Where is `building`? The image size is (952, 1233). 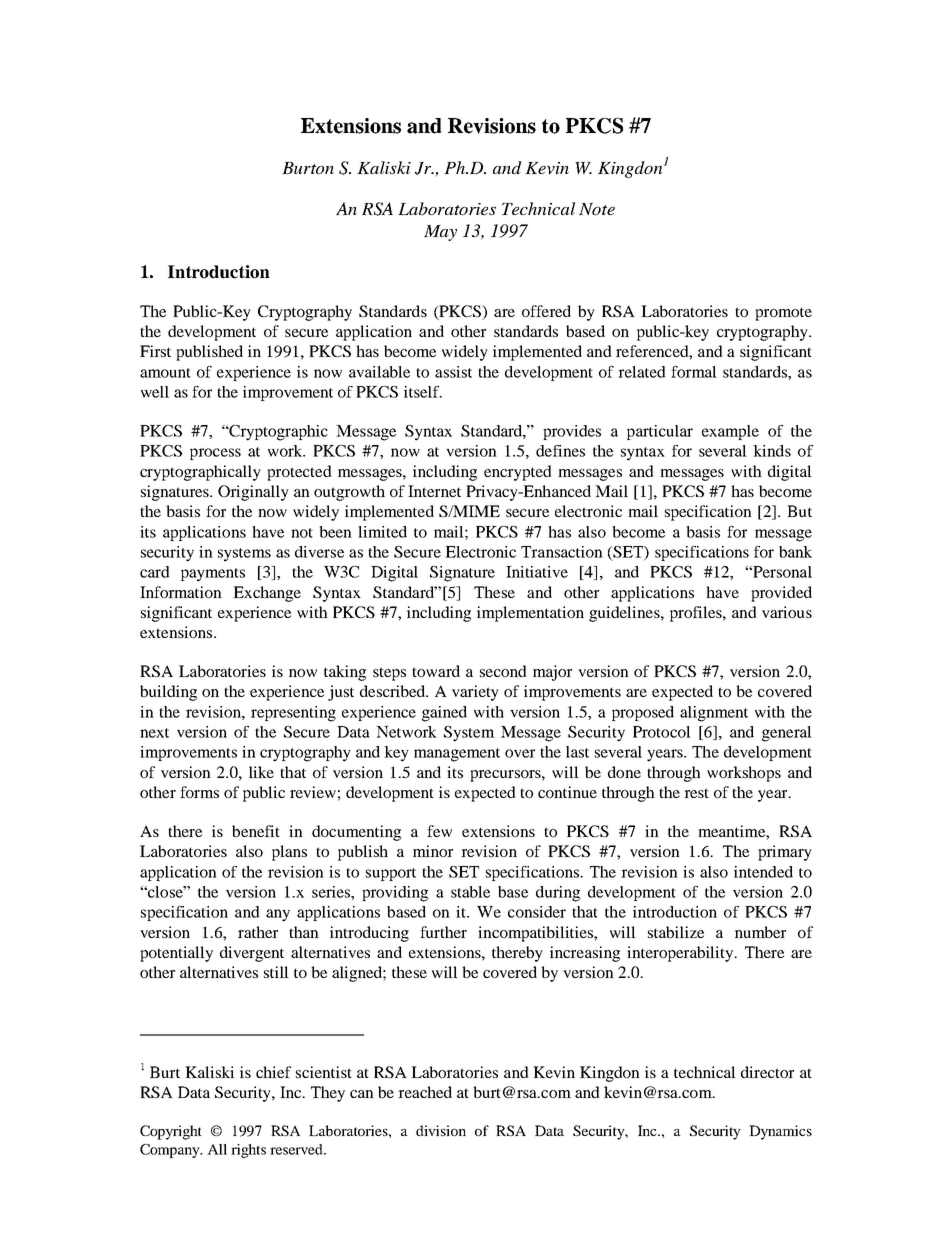
building is located at coordinates (168, 693).
